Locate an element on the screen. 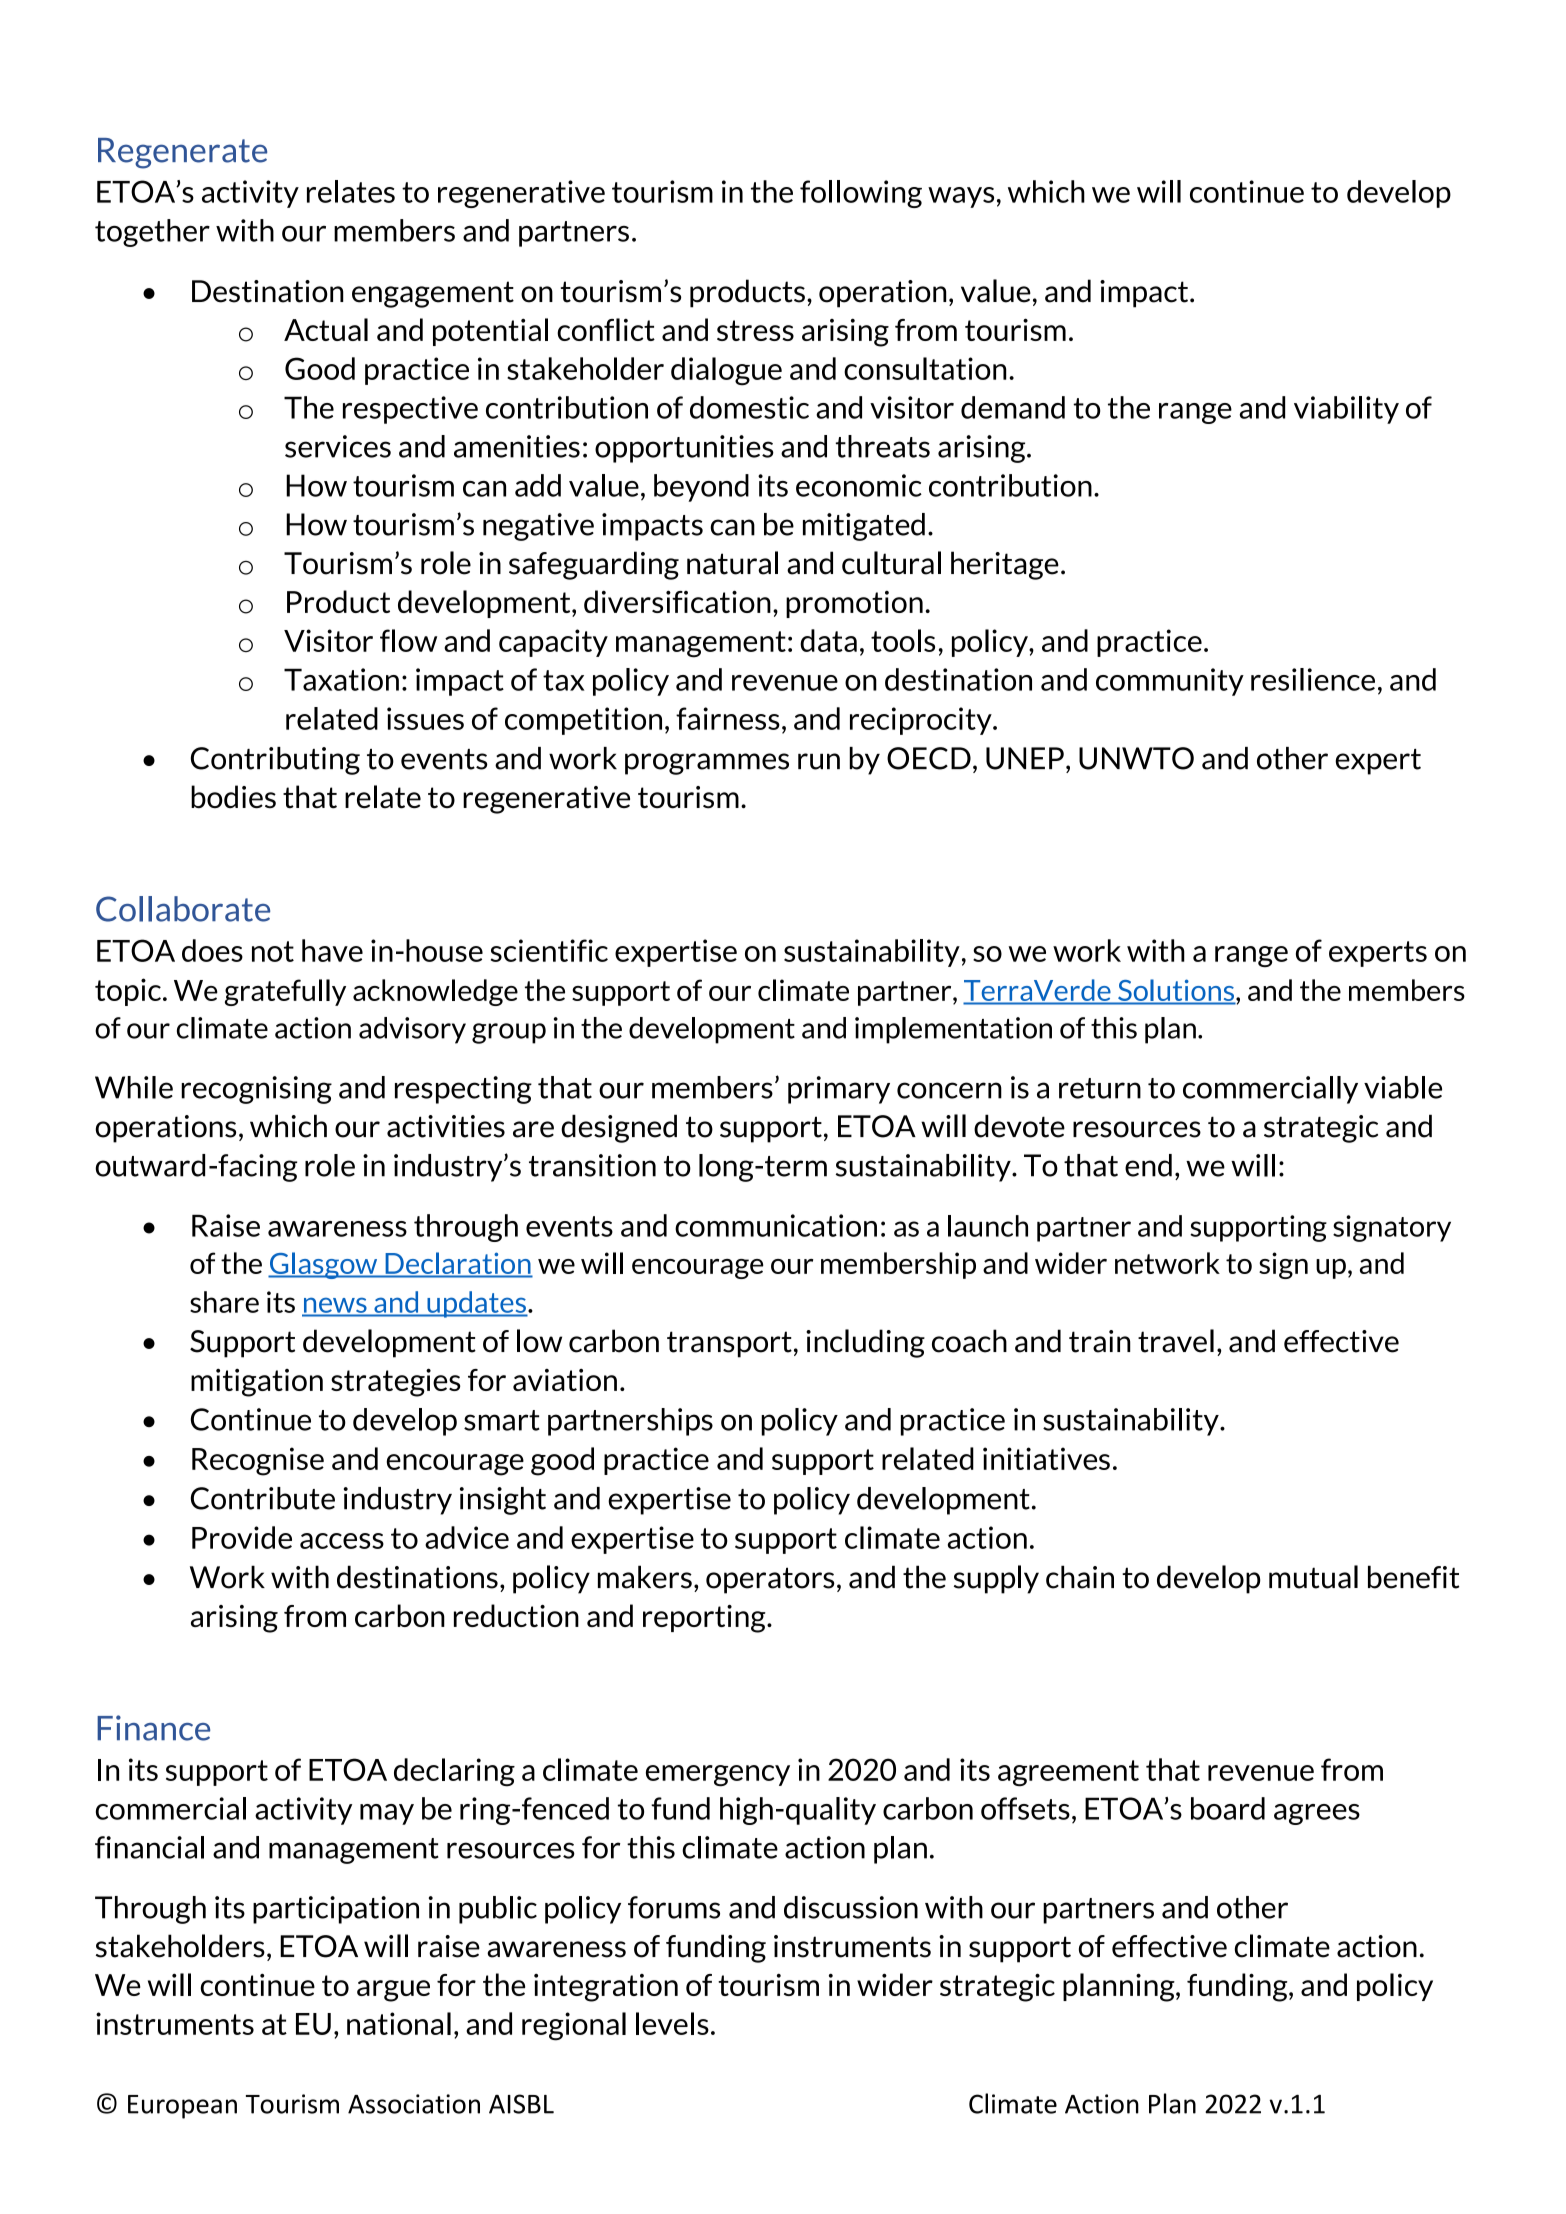 Image resolution: width=1566 pixels, height=2214 pixels. Regenerate is located at coordinates (182, 153).
